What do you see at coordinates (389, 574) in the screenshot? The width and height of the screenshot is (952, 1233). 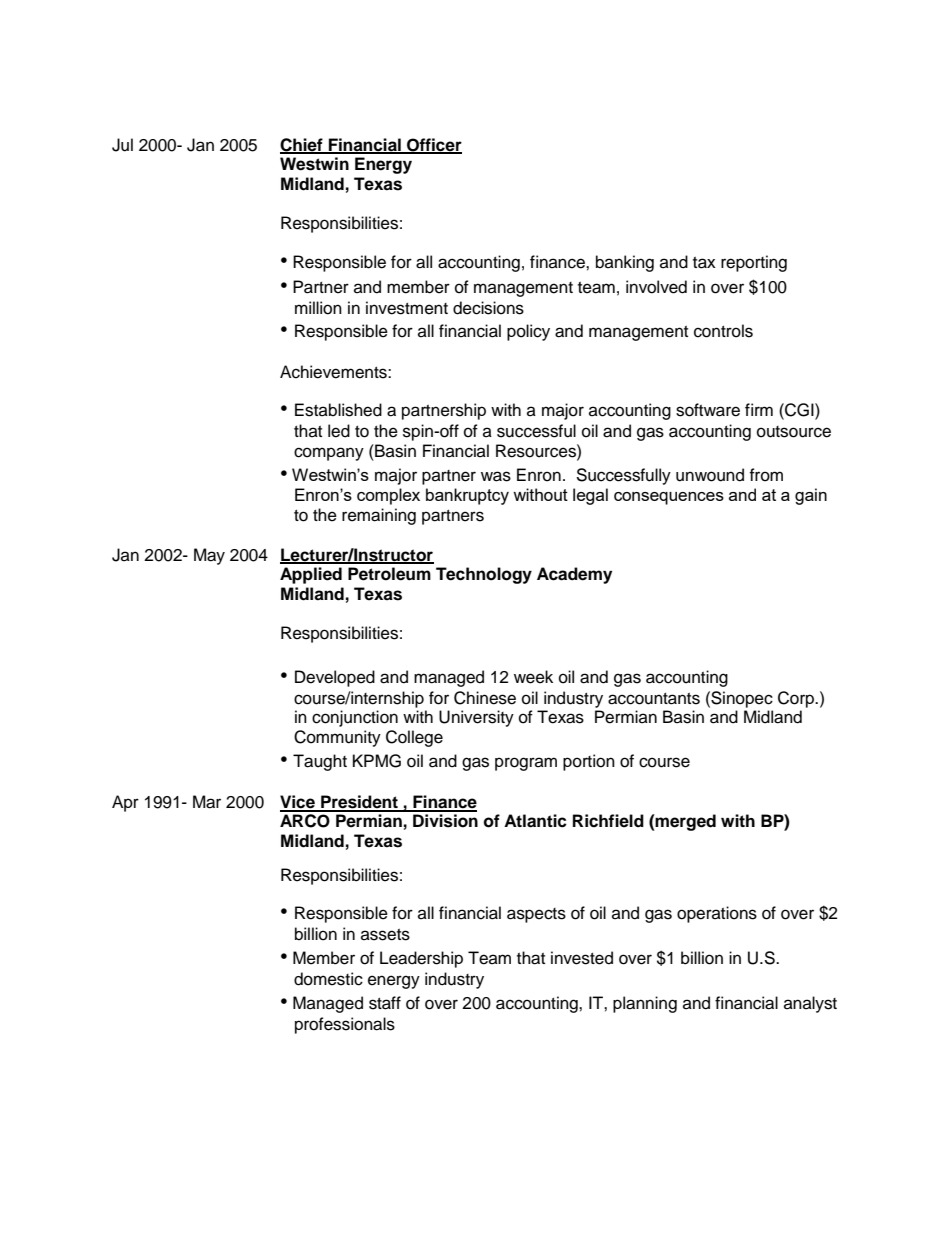 I see `Petroleum` at bounding box center [389, 574].
